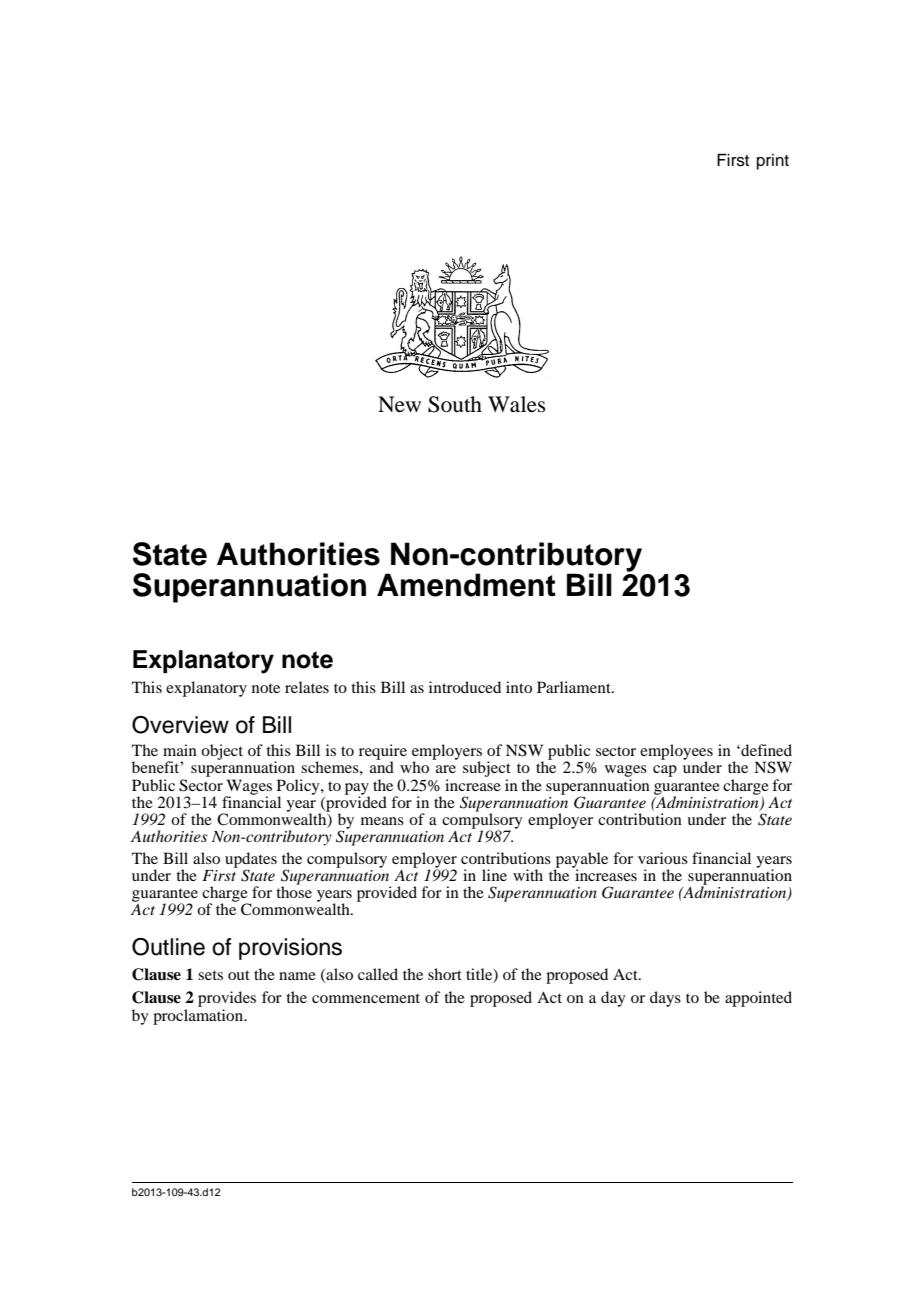 This document has width=924, height=1308. I want to click on Wales, so click(517, 404).
